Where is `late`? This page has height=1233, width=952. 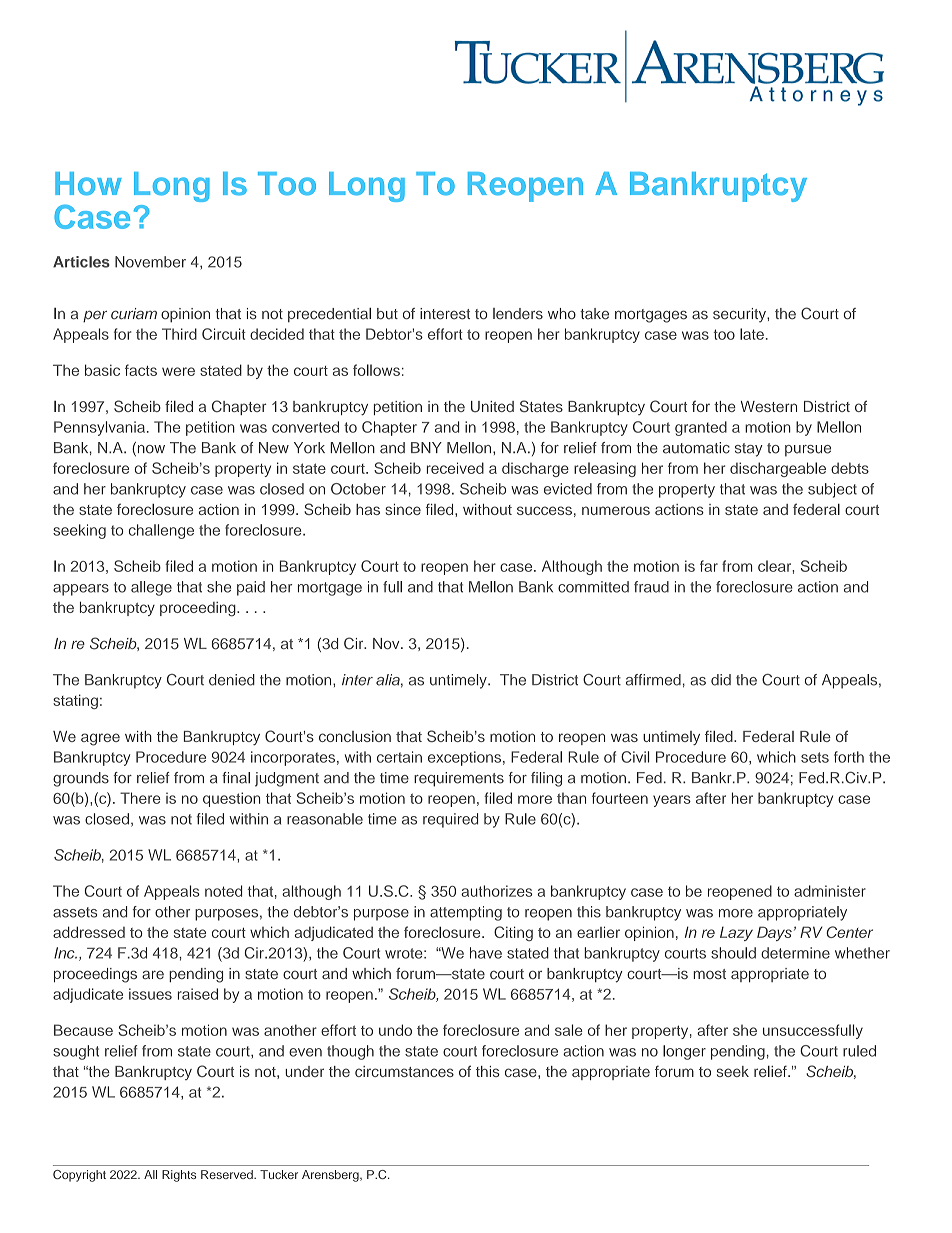
late is located at coordinates (752, 334).
